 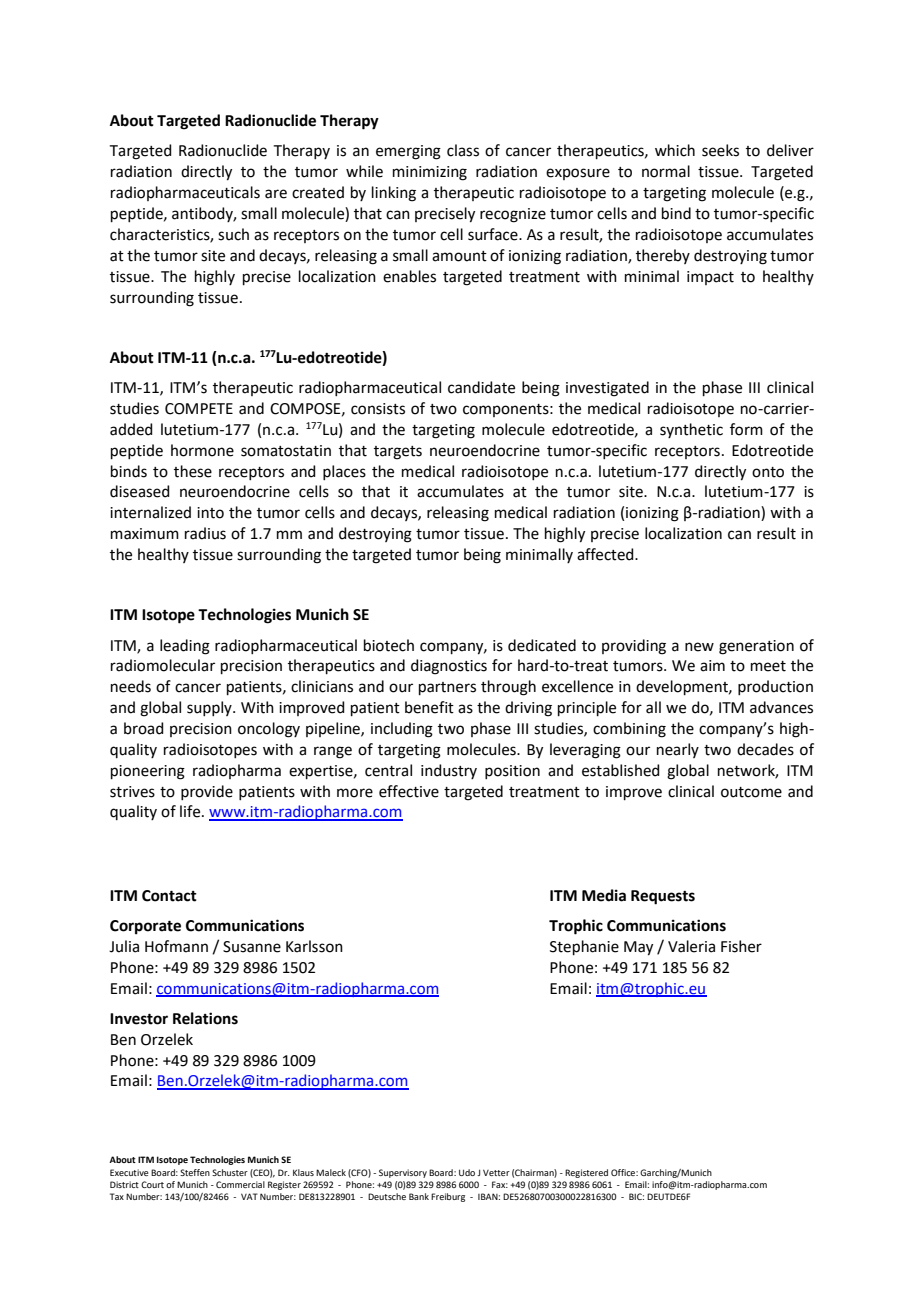 What do you see at coordinates (449, 667) in the screenshot?
I see `diagnostics` at bounding box center [449, 667].
